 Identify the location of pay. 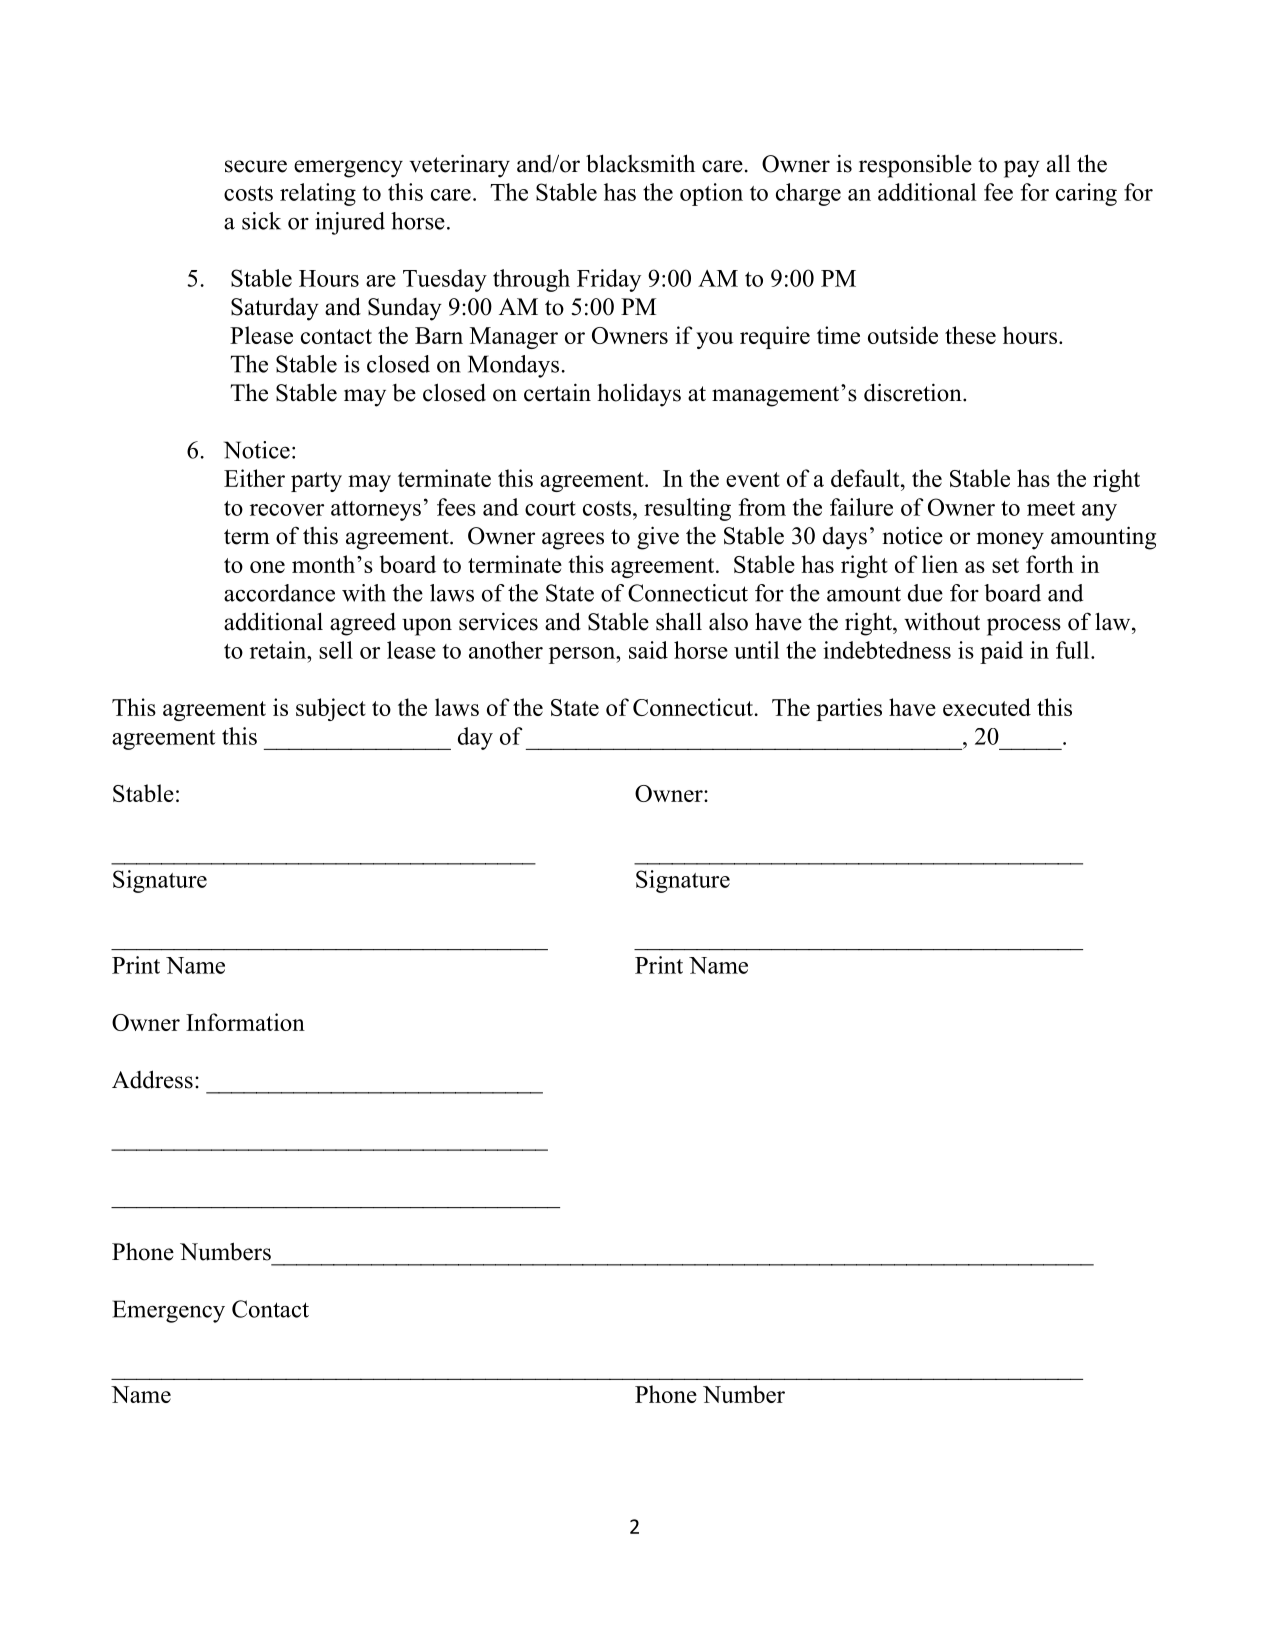
(1022, 169).
